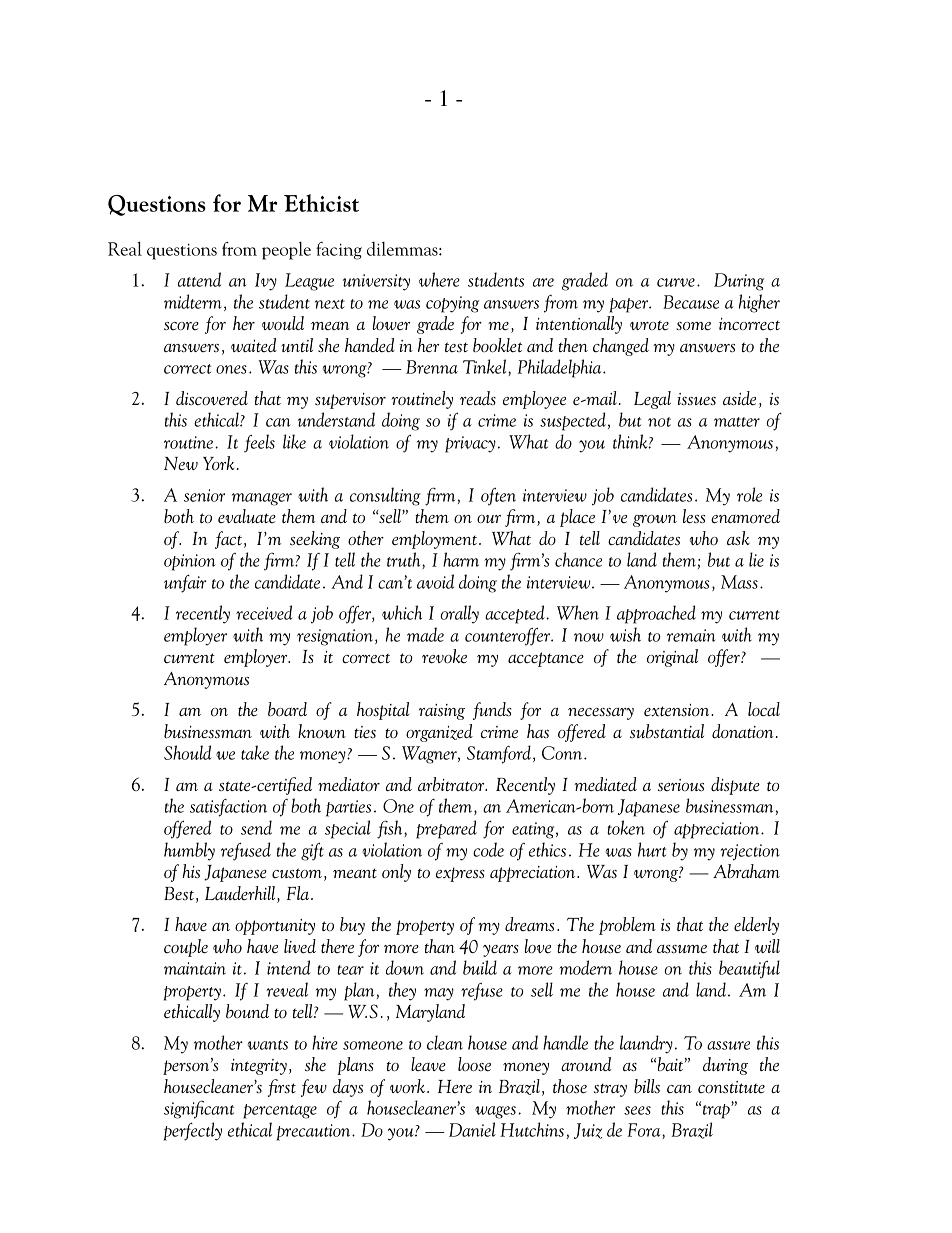  Describe the element at coordinates (204, 495) in the page. I see `senior` at that location.
